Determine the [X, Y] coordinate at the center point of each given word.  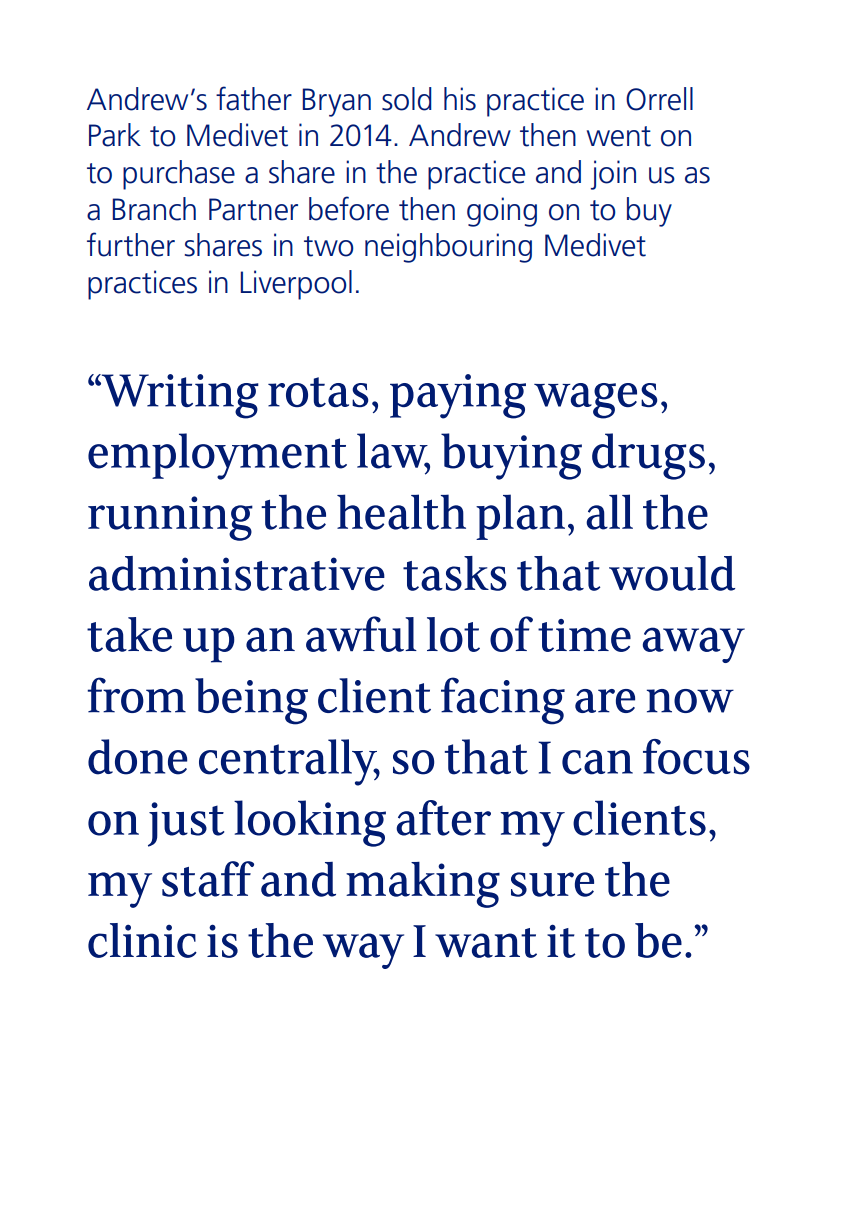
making [423, 885]
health [401, 512]
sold [407, 99]
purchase [179, 175]
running [170, 518]
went [619, 136]
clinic [142, 940]
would [672, 573]
